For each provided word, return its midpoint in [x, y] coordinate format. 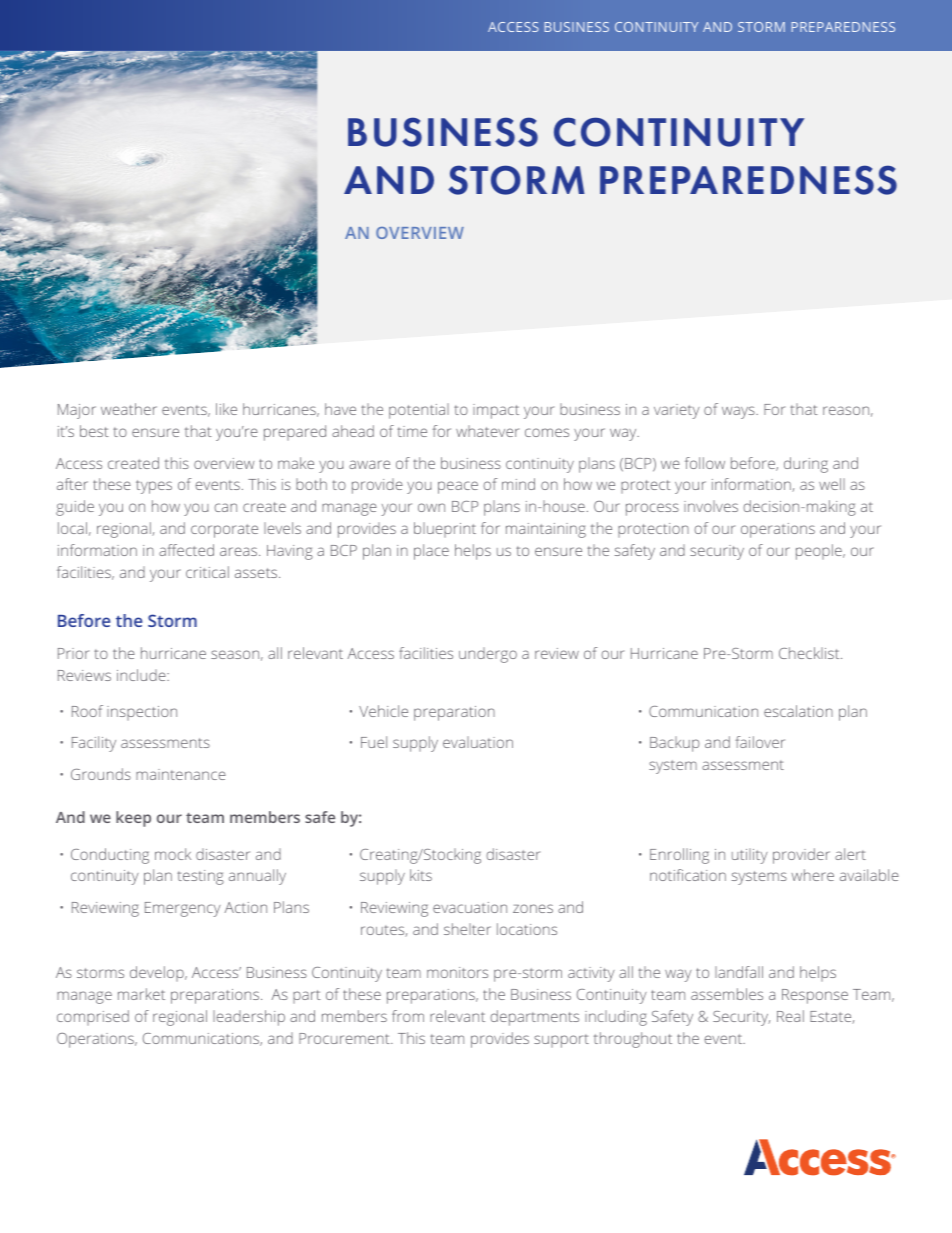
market [141, 994]
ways [739, 412]
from [408, 1016]
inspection [142, 713]
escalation [798, 711]
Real [790, 1016]
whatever [487, 431]
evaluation [478, 742]
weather [129, 409]
